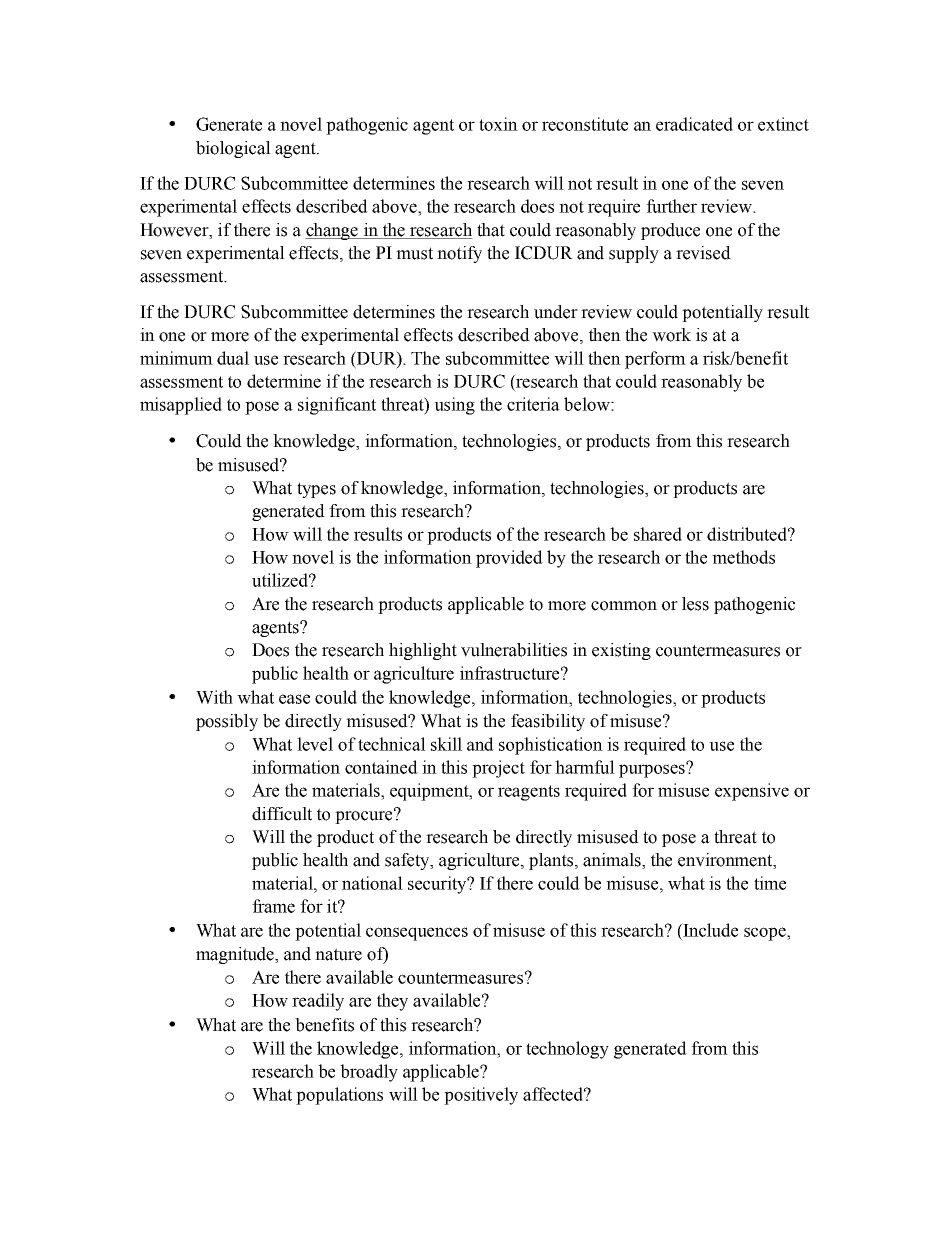 This document has width=952, height=1233. I want to click on expensive, so click(752, 792).
